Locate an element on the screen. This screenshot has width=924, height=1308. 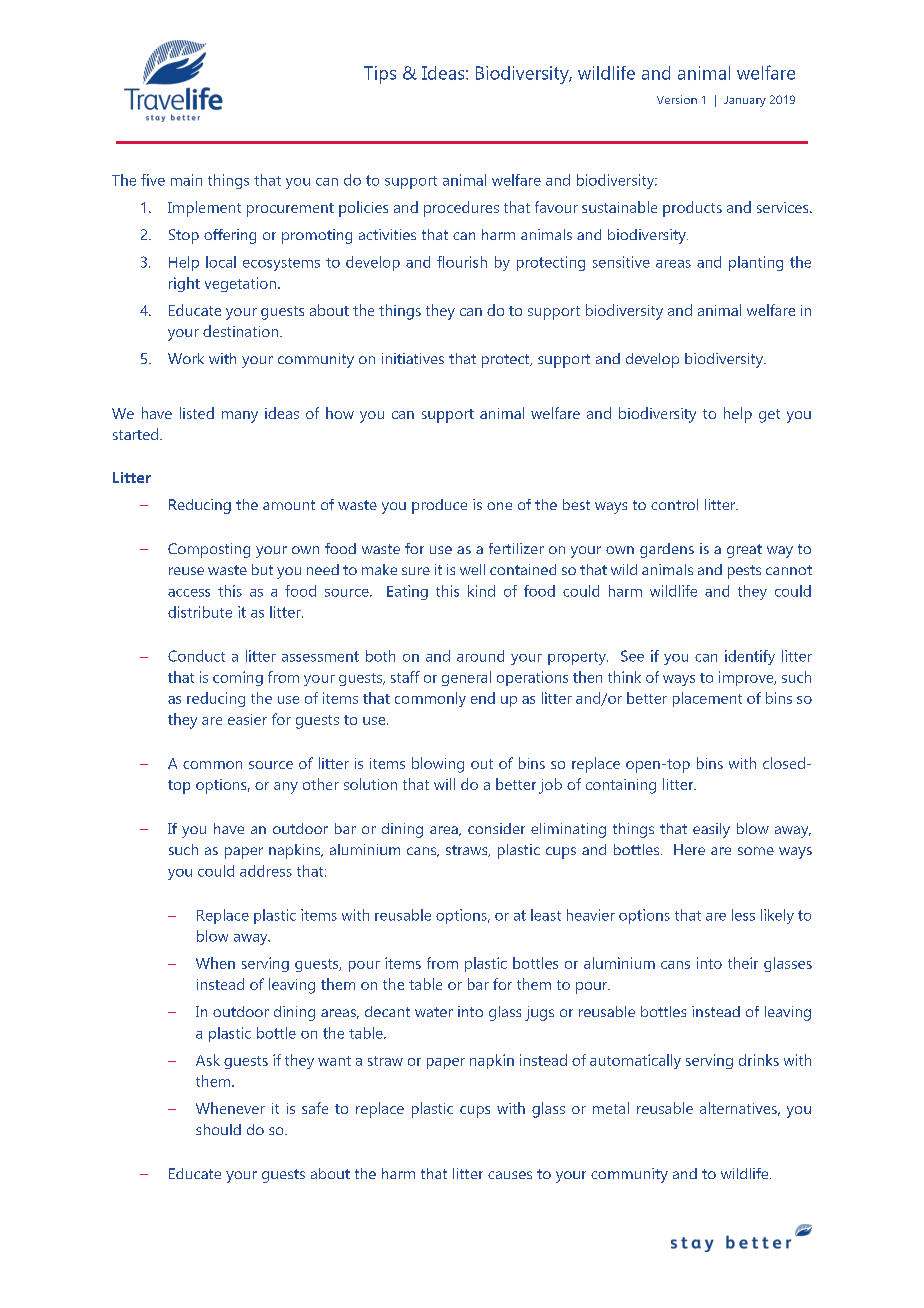
main is located at coordinates (186, 180).
